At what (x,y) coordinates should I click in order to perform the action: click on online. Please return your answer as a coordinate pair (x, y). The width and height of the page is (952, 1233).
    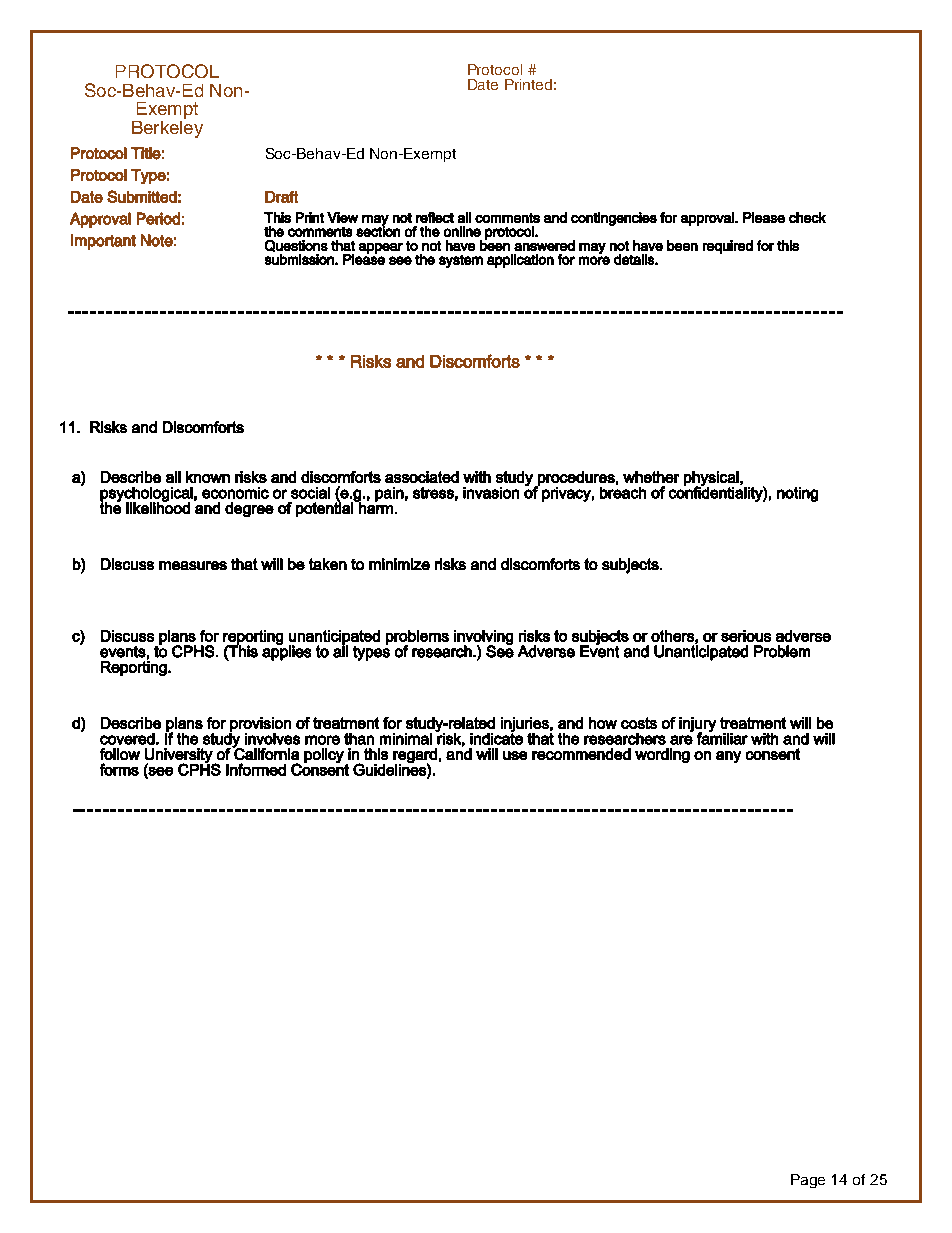
    Looking at the image, I should click on (462, 231).
